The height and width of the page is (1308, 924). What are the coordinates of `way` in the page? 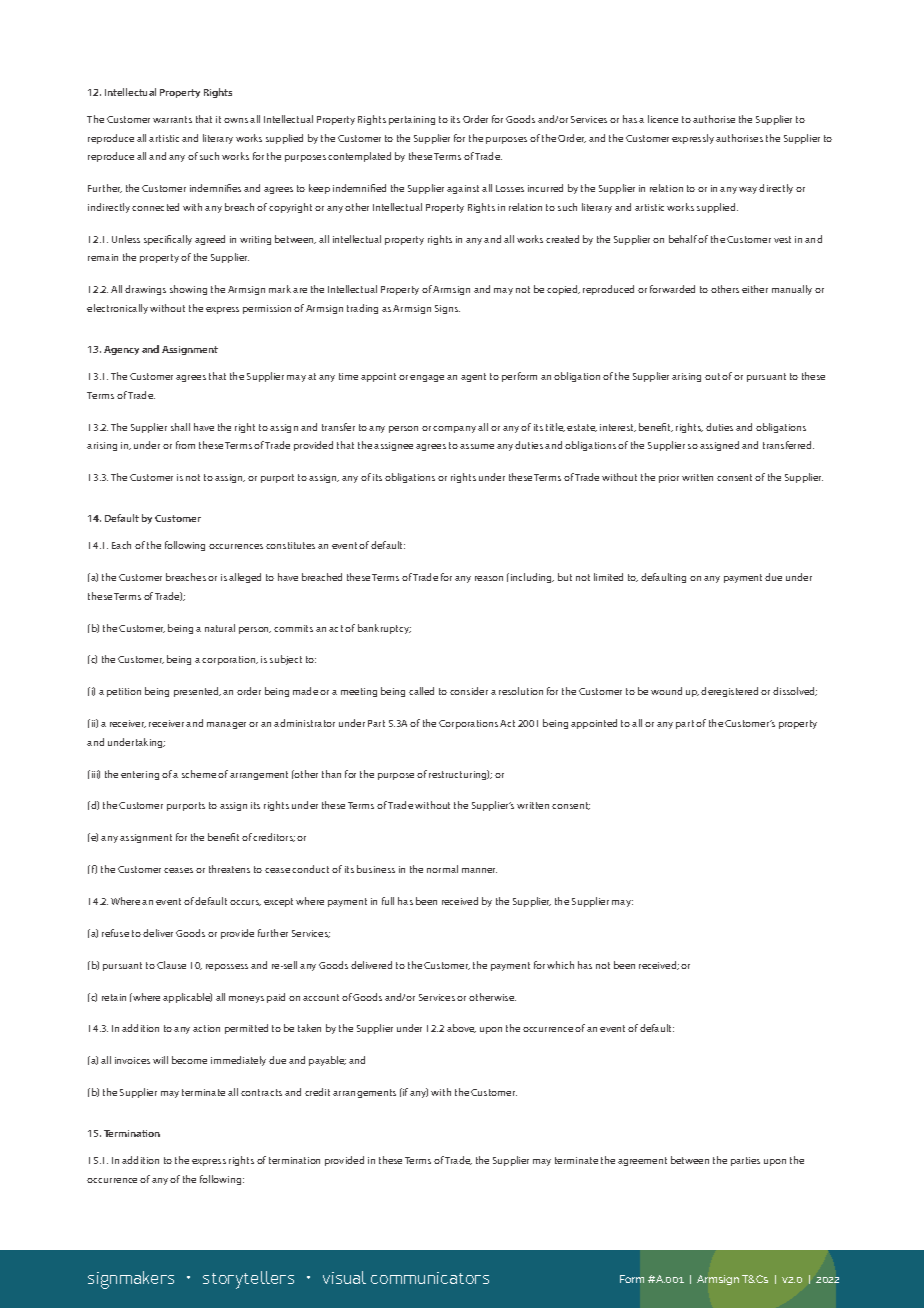 It's located at (748, 190).
